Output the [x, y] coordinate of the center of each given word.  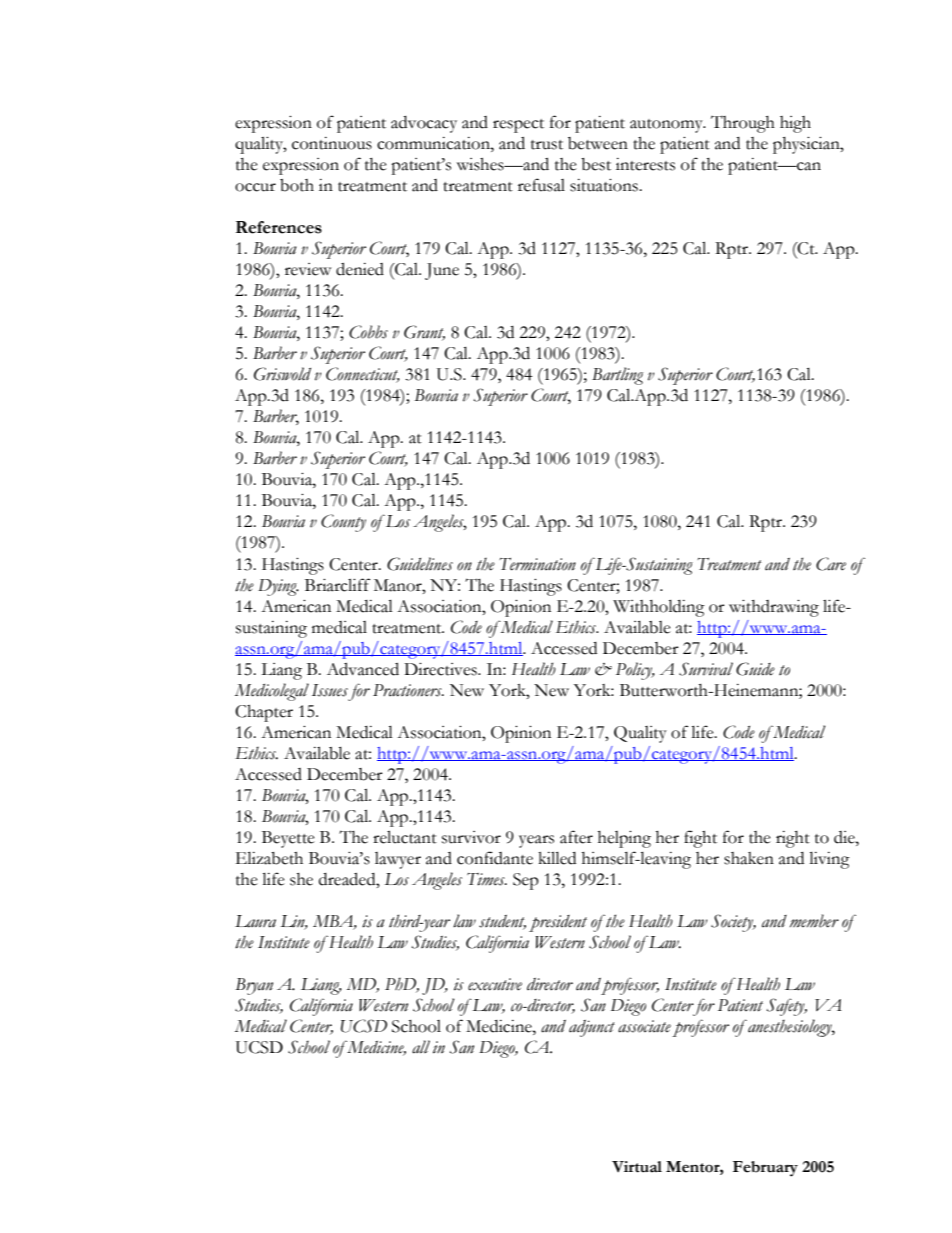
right [793, 839]
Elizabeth [269, 858]
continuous [332, 143]
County [343, 523]
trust [547, 145]
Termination [537, 564]
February [765, 1169]
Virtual [637, 1167]
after [576, 837]
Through [743, 124]
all [421, 1047]
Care [831, 564]
